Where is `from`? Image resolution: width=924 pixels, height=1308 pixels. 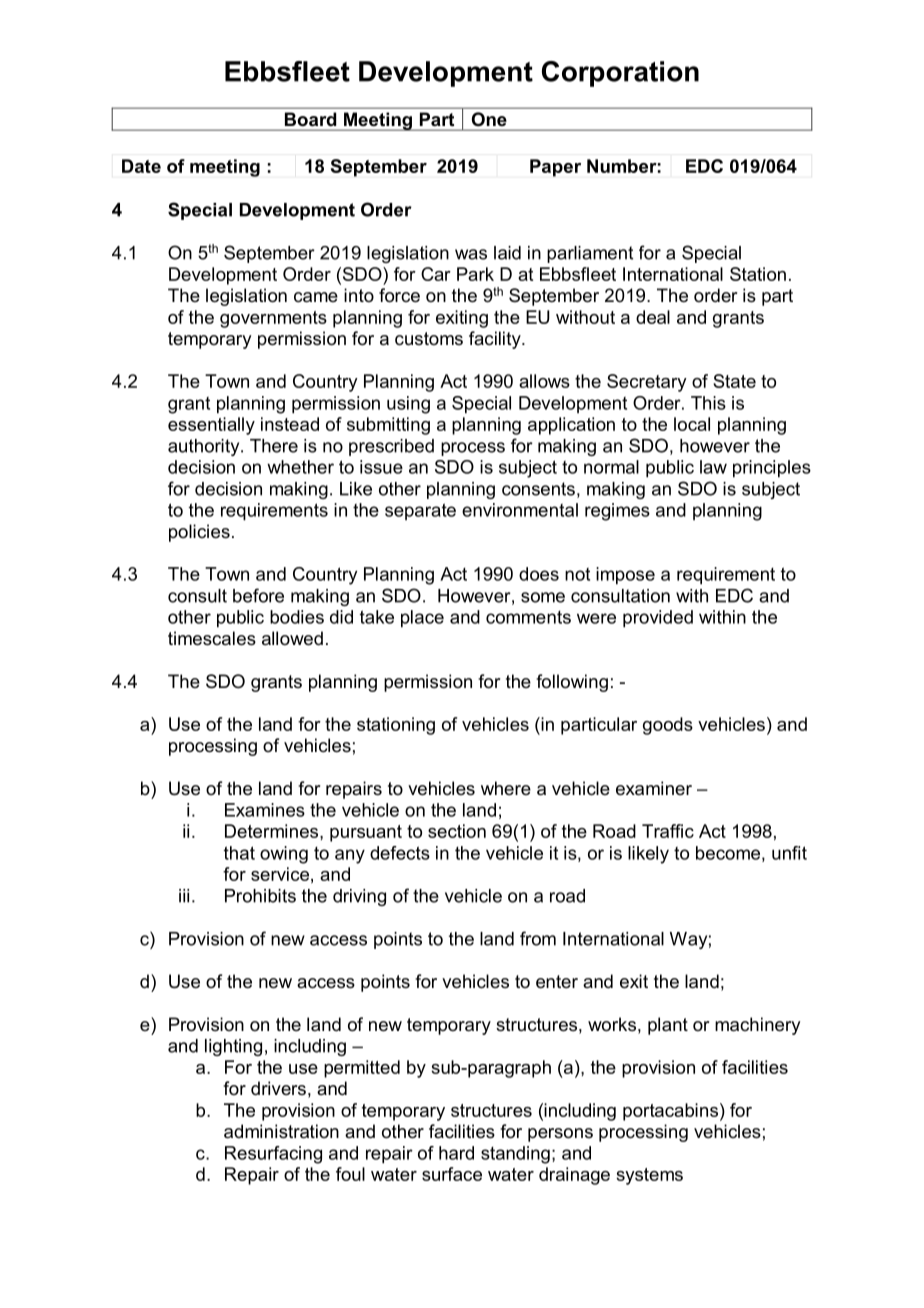 from is located at coordinates (538, 938).
